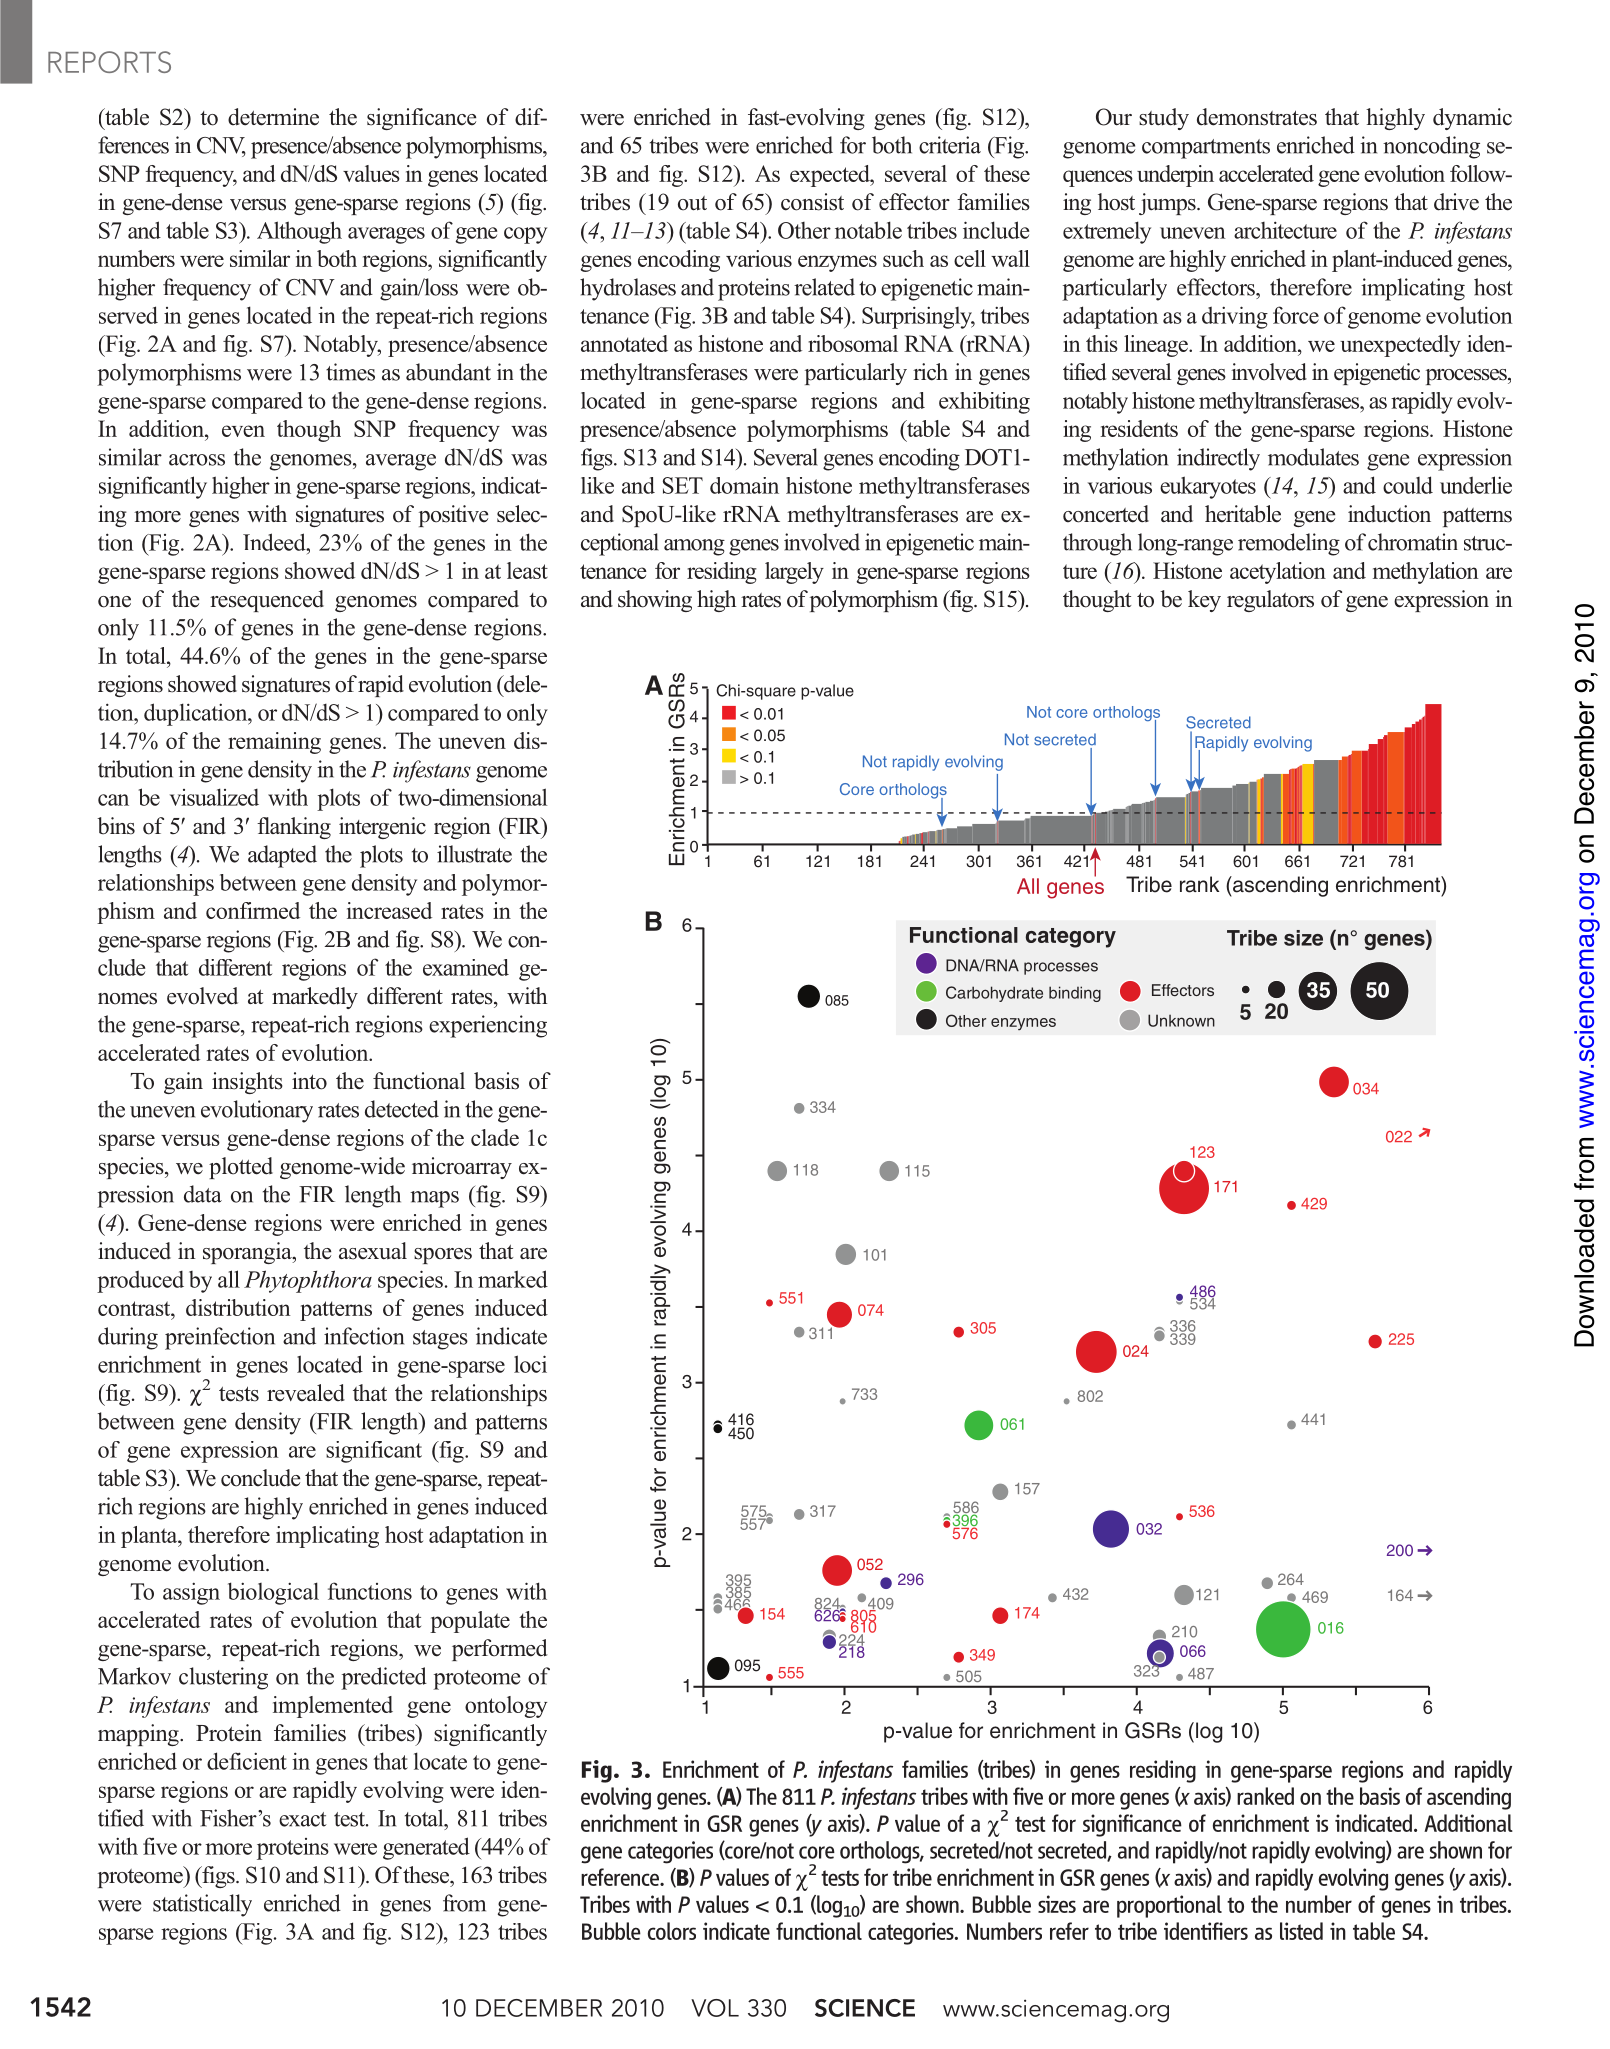 This document has width=1610, height=2049. I want to click on Phytophthora, so click(308, 1281).
